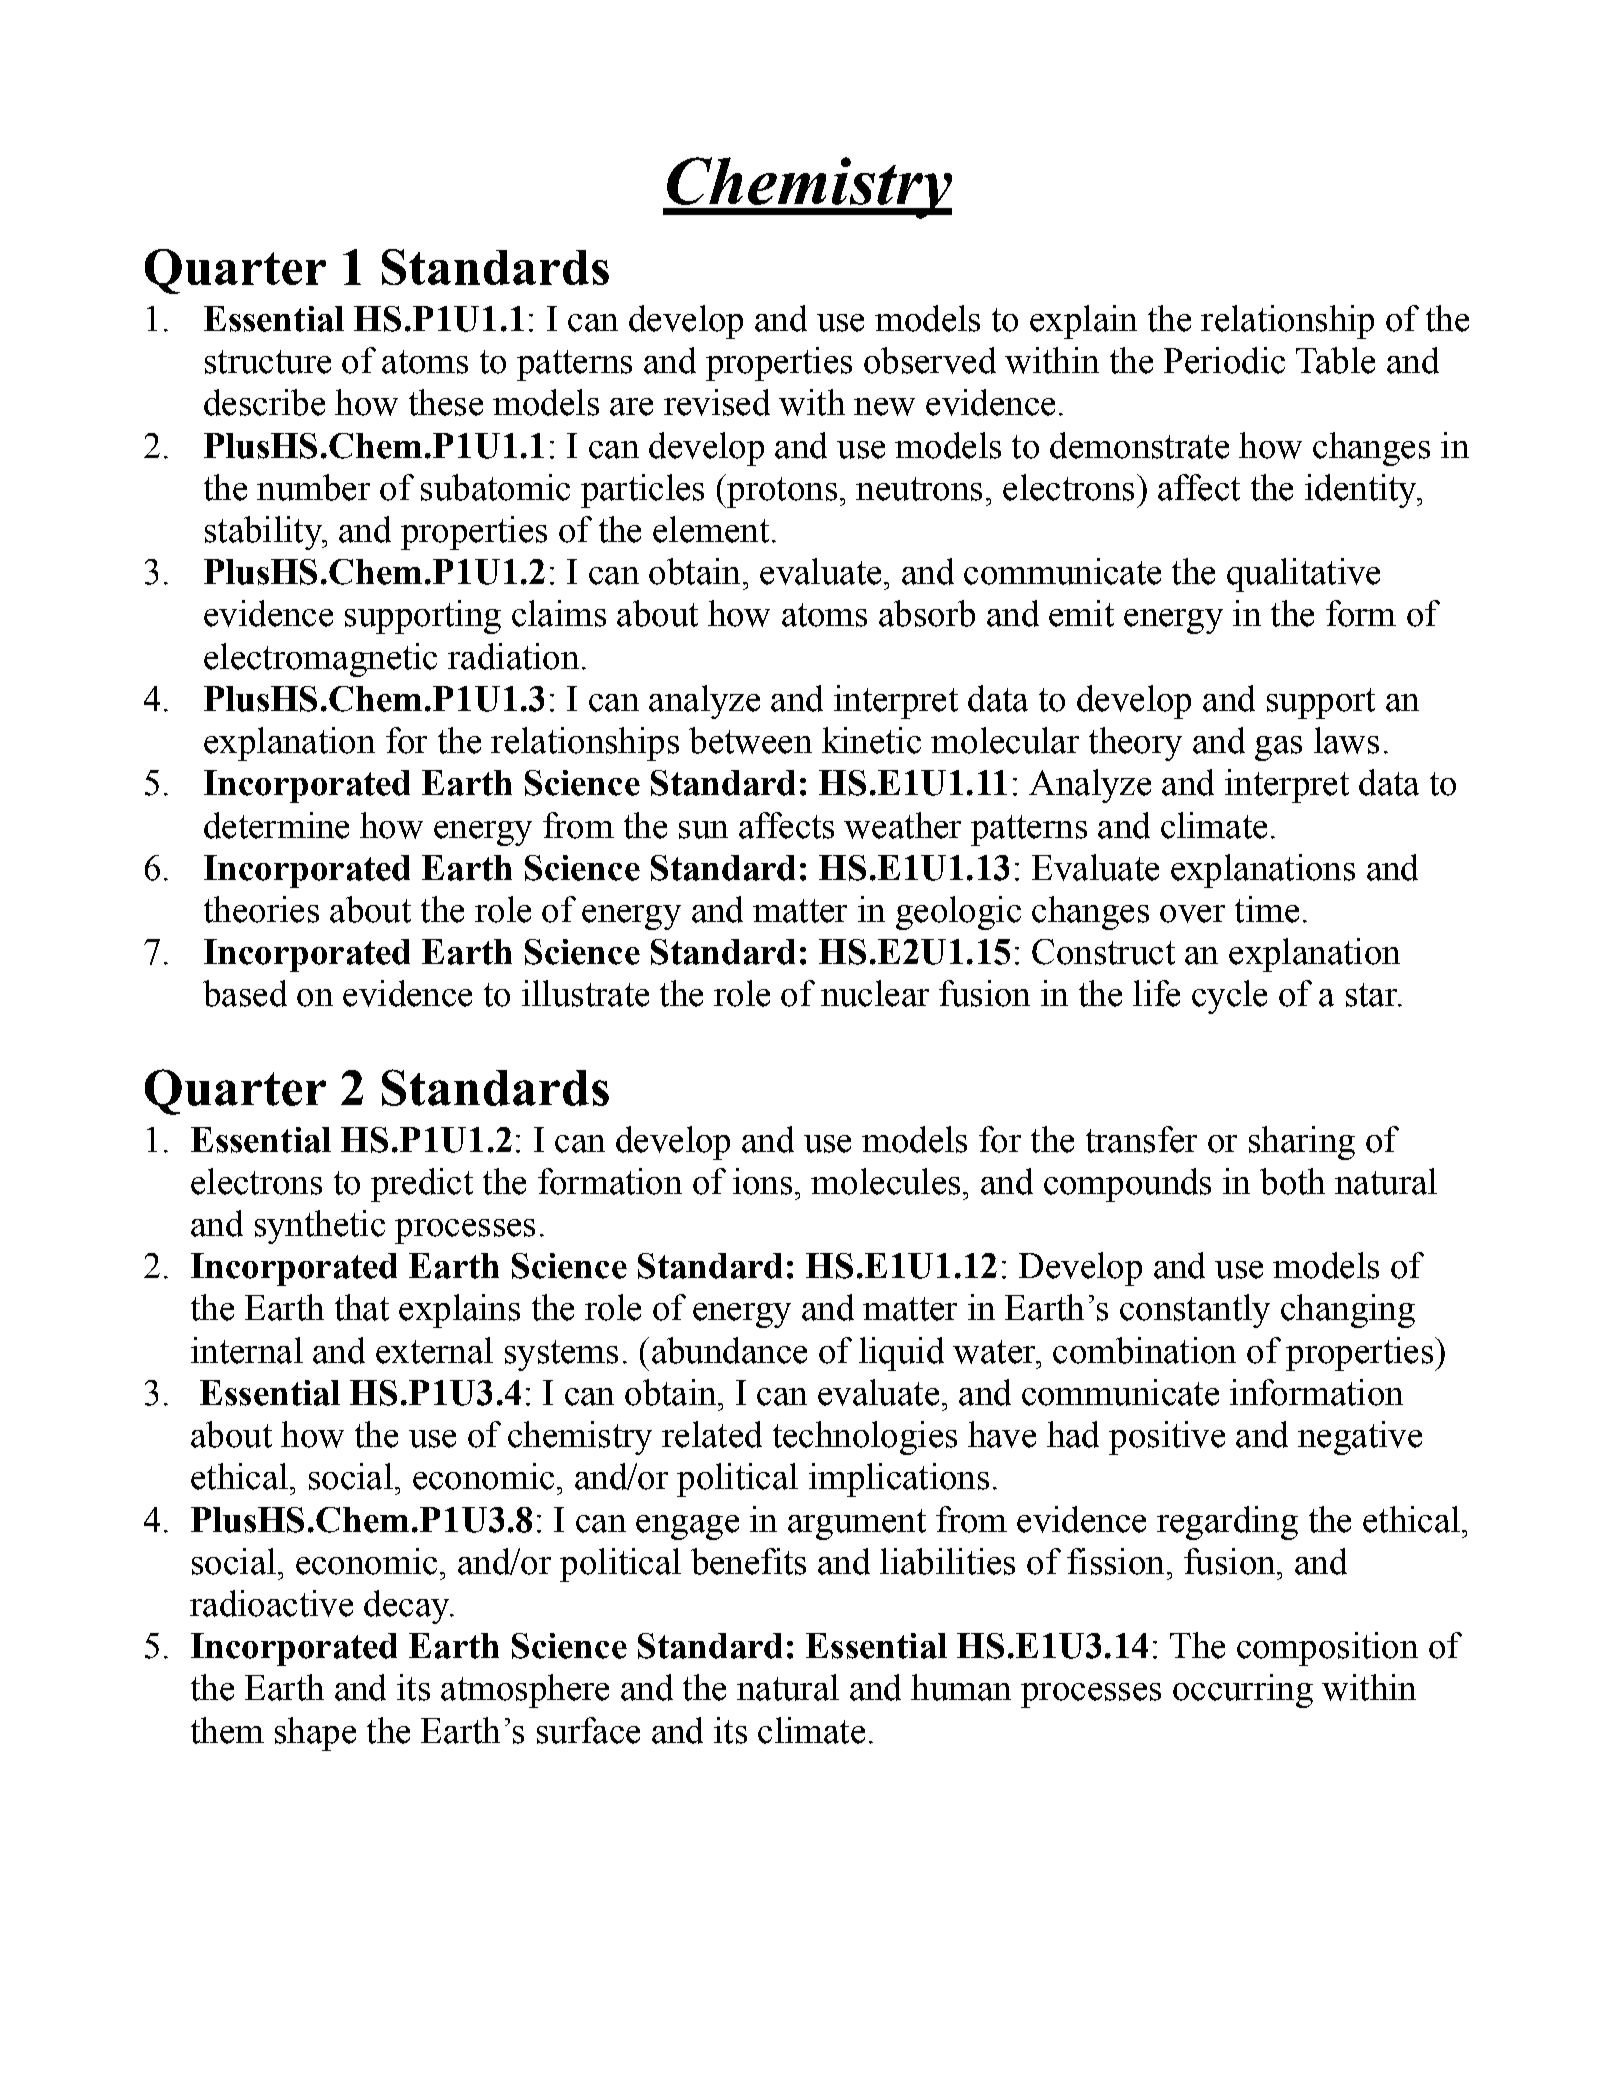  I want to click on Periodic, so click(1224, 360).
